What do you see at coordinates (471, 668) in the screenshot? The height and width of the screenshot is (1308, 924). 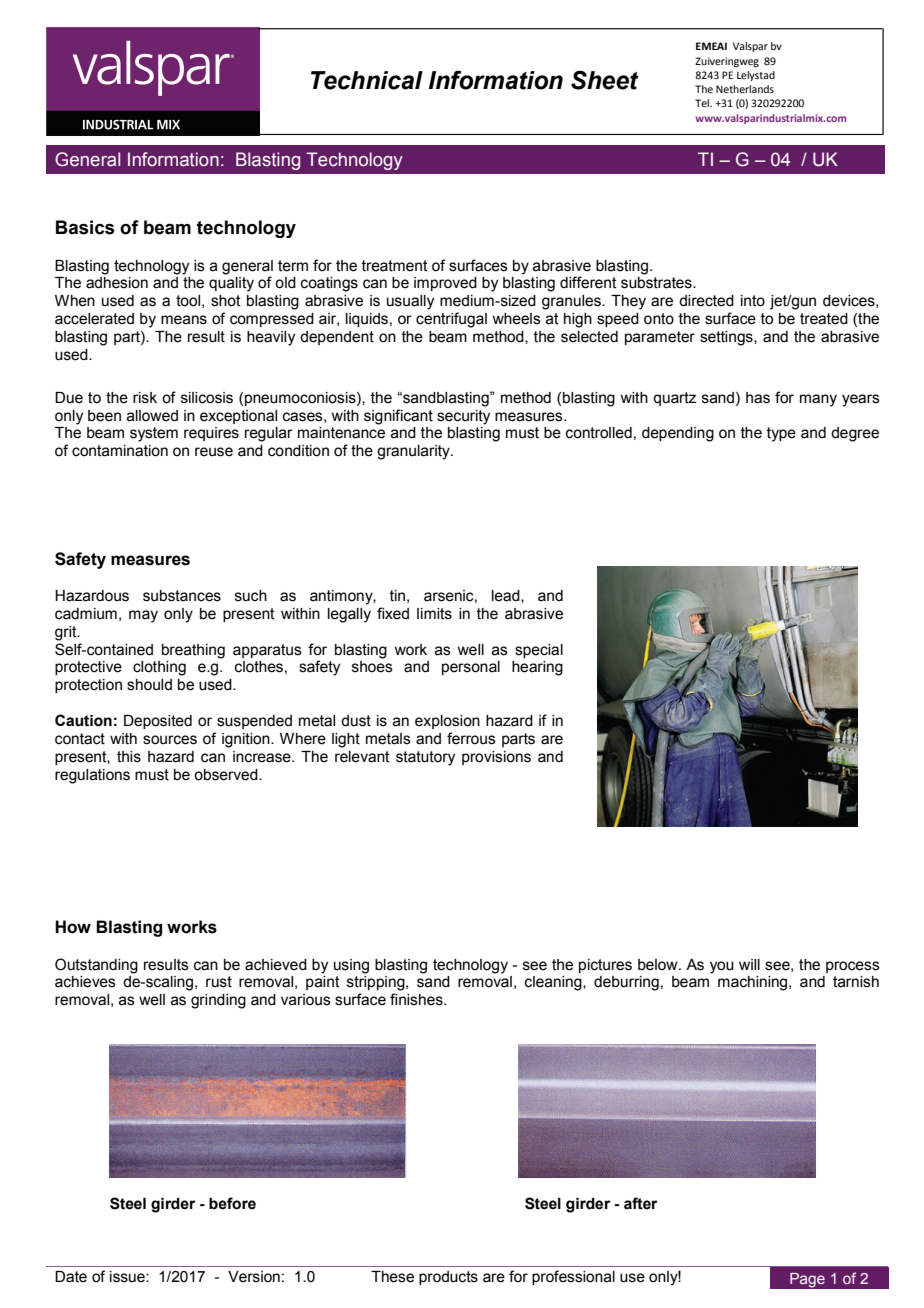 I see `personal` at bounding box center [471, 668].
